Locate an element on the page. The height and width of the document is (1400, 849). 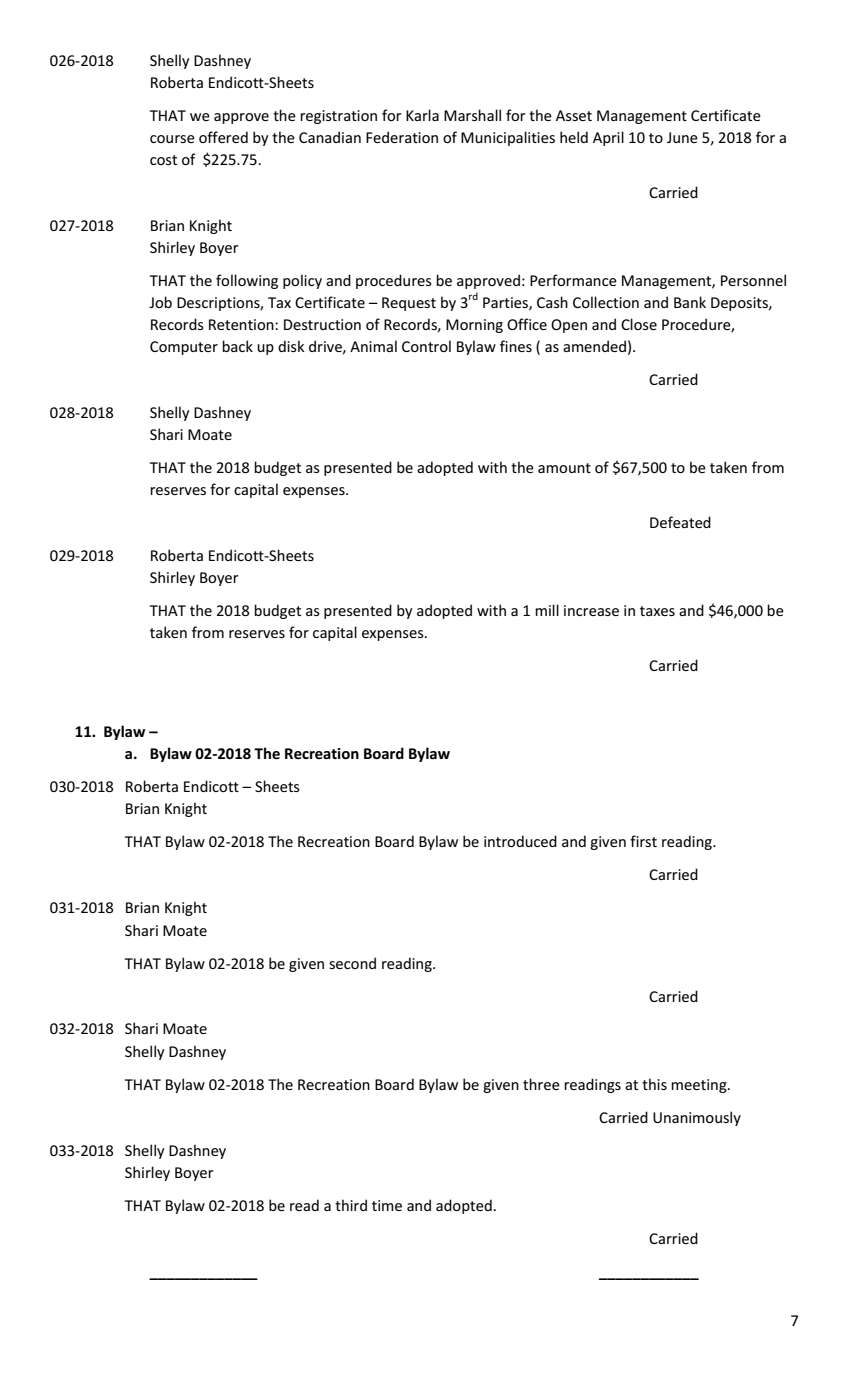
mill is located at coordinates (547, 610).
